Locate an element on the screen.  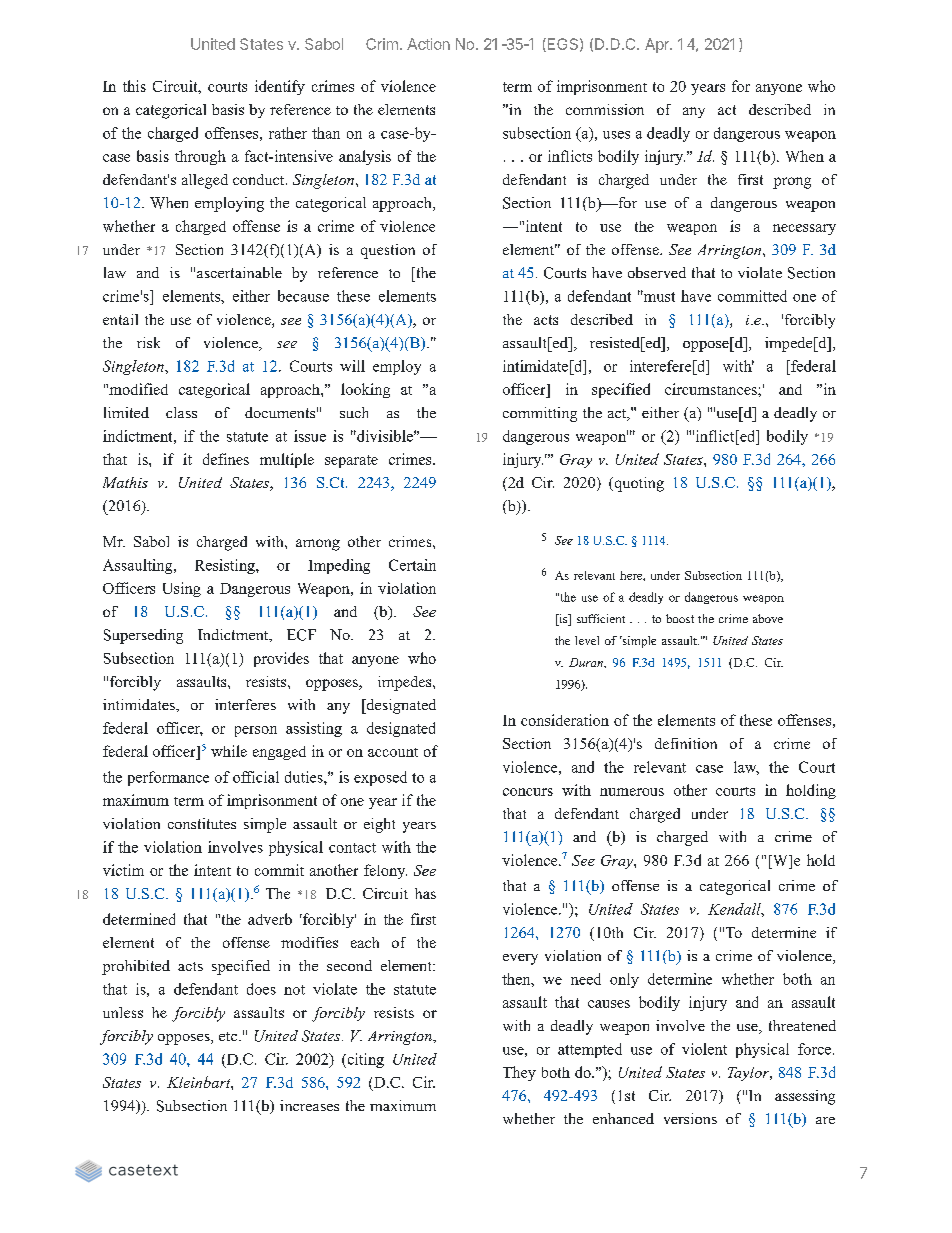
circumstances is located at coordinates (712, 389).
